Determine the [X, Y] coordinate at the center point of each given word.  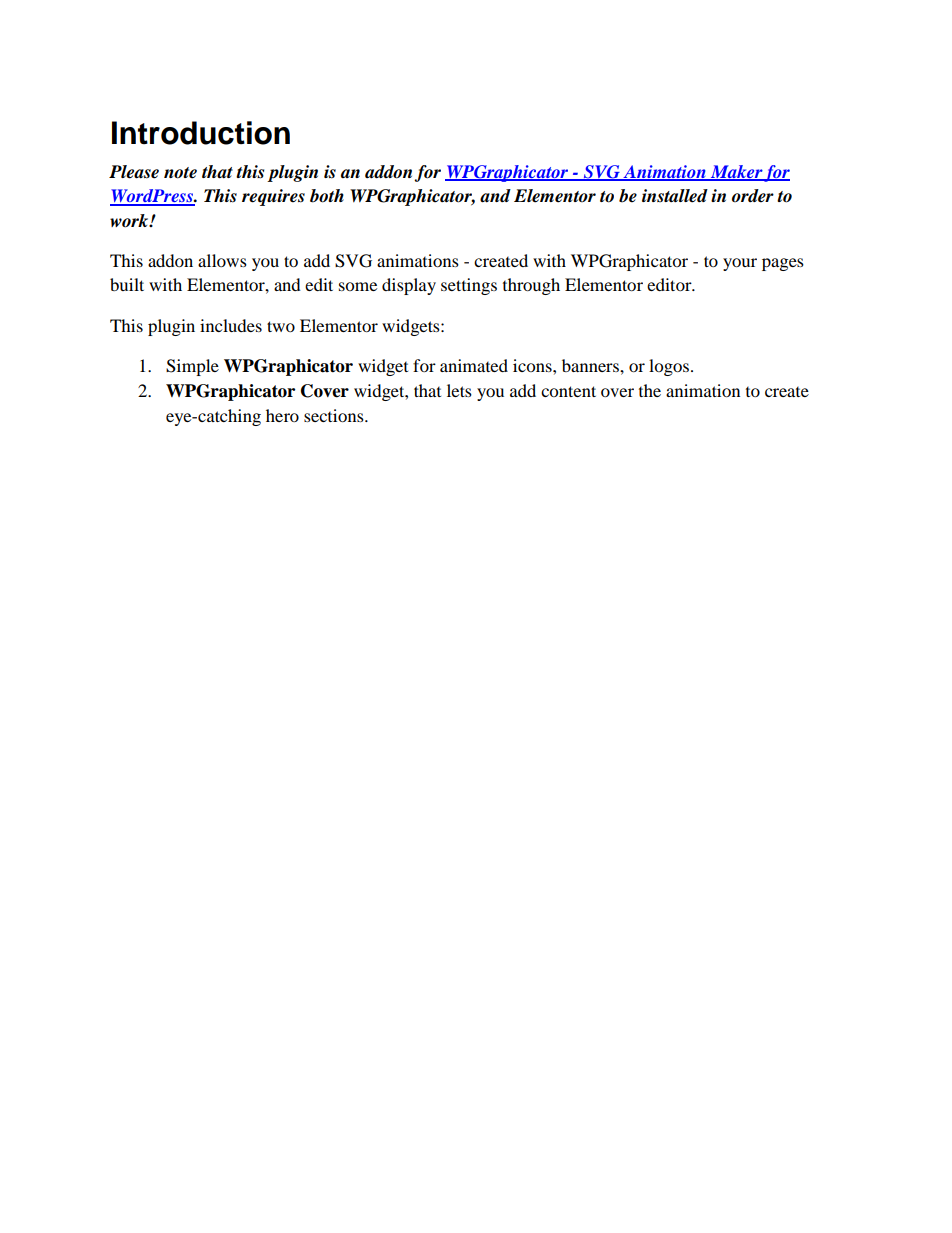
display [409, 286]
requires [273, 197]
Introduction [201, 133]
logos [669, 367]
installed [675, 196]
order [753, 196]
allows [222, 260]
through [531, 286]
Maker [736, 172]
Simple [192, 367]
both [327, 196]
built [127, 284]
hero [282, 415]
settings [469, 286]
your [740, 264]
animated [474, 365]
